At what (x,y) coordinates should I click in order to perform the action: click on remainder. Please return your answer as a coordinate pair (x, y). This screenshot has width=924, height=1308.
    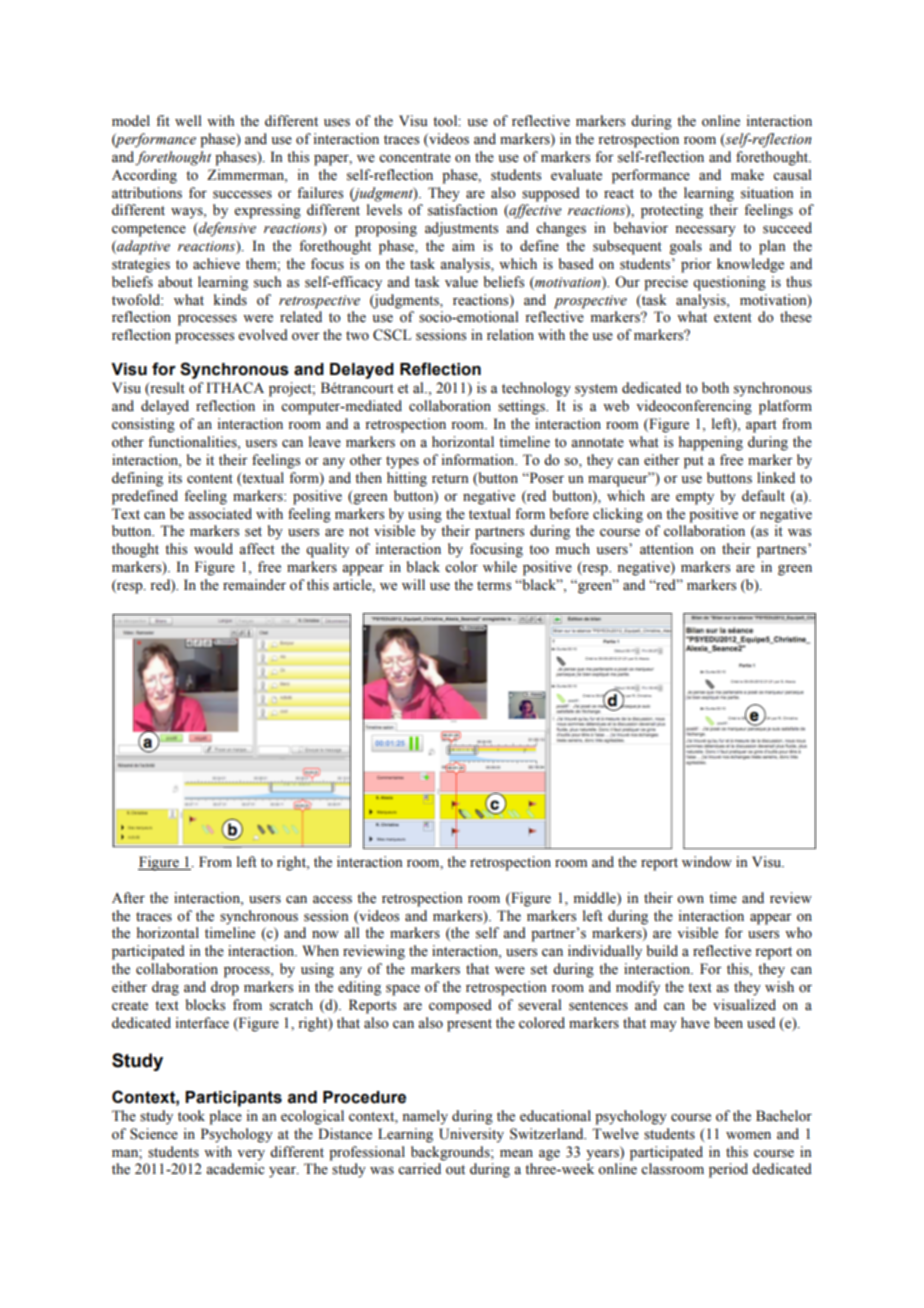
    Looking at the image, I should click on (254, 585).
